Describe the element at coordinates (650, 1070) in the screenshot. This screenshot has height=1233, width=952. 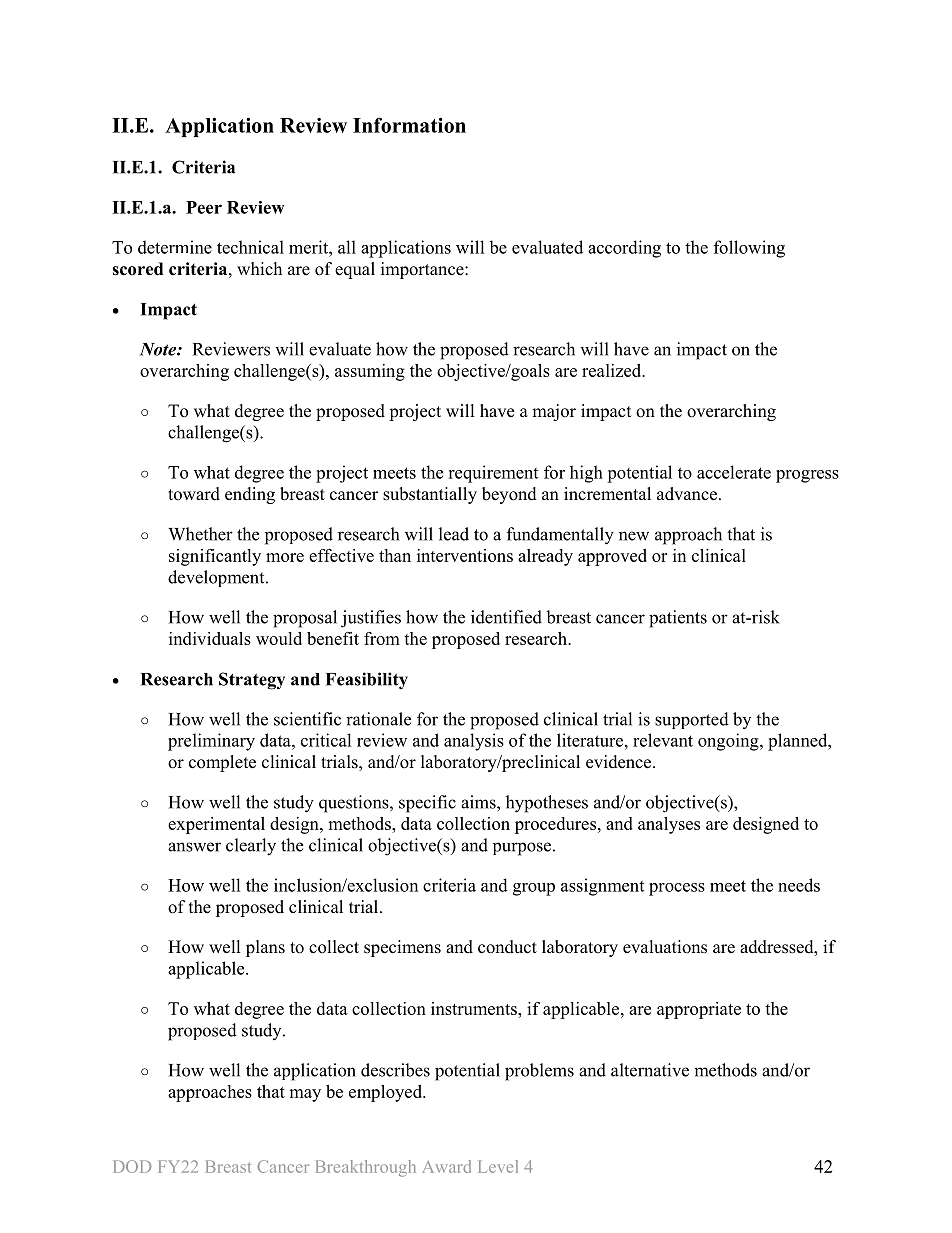
I see `alternative` at that location.
